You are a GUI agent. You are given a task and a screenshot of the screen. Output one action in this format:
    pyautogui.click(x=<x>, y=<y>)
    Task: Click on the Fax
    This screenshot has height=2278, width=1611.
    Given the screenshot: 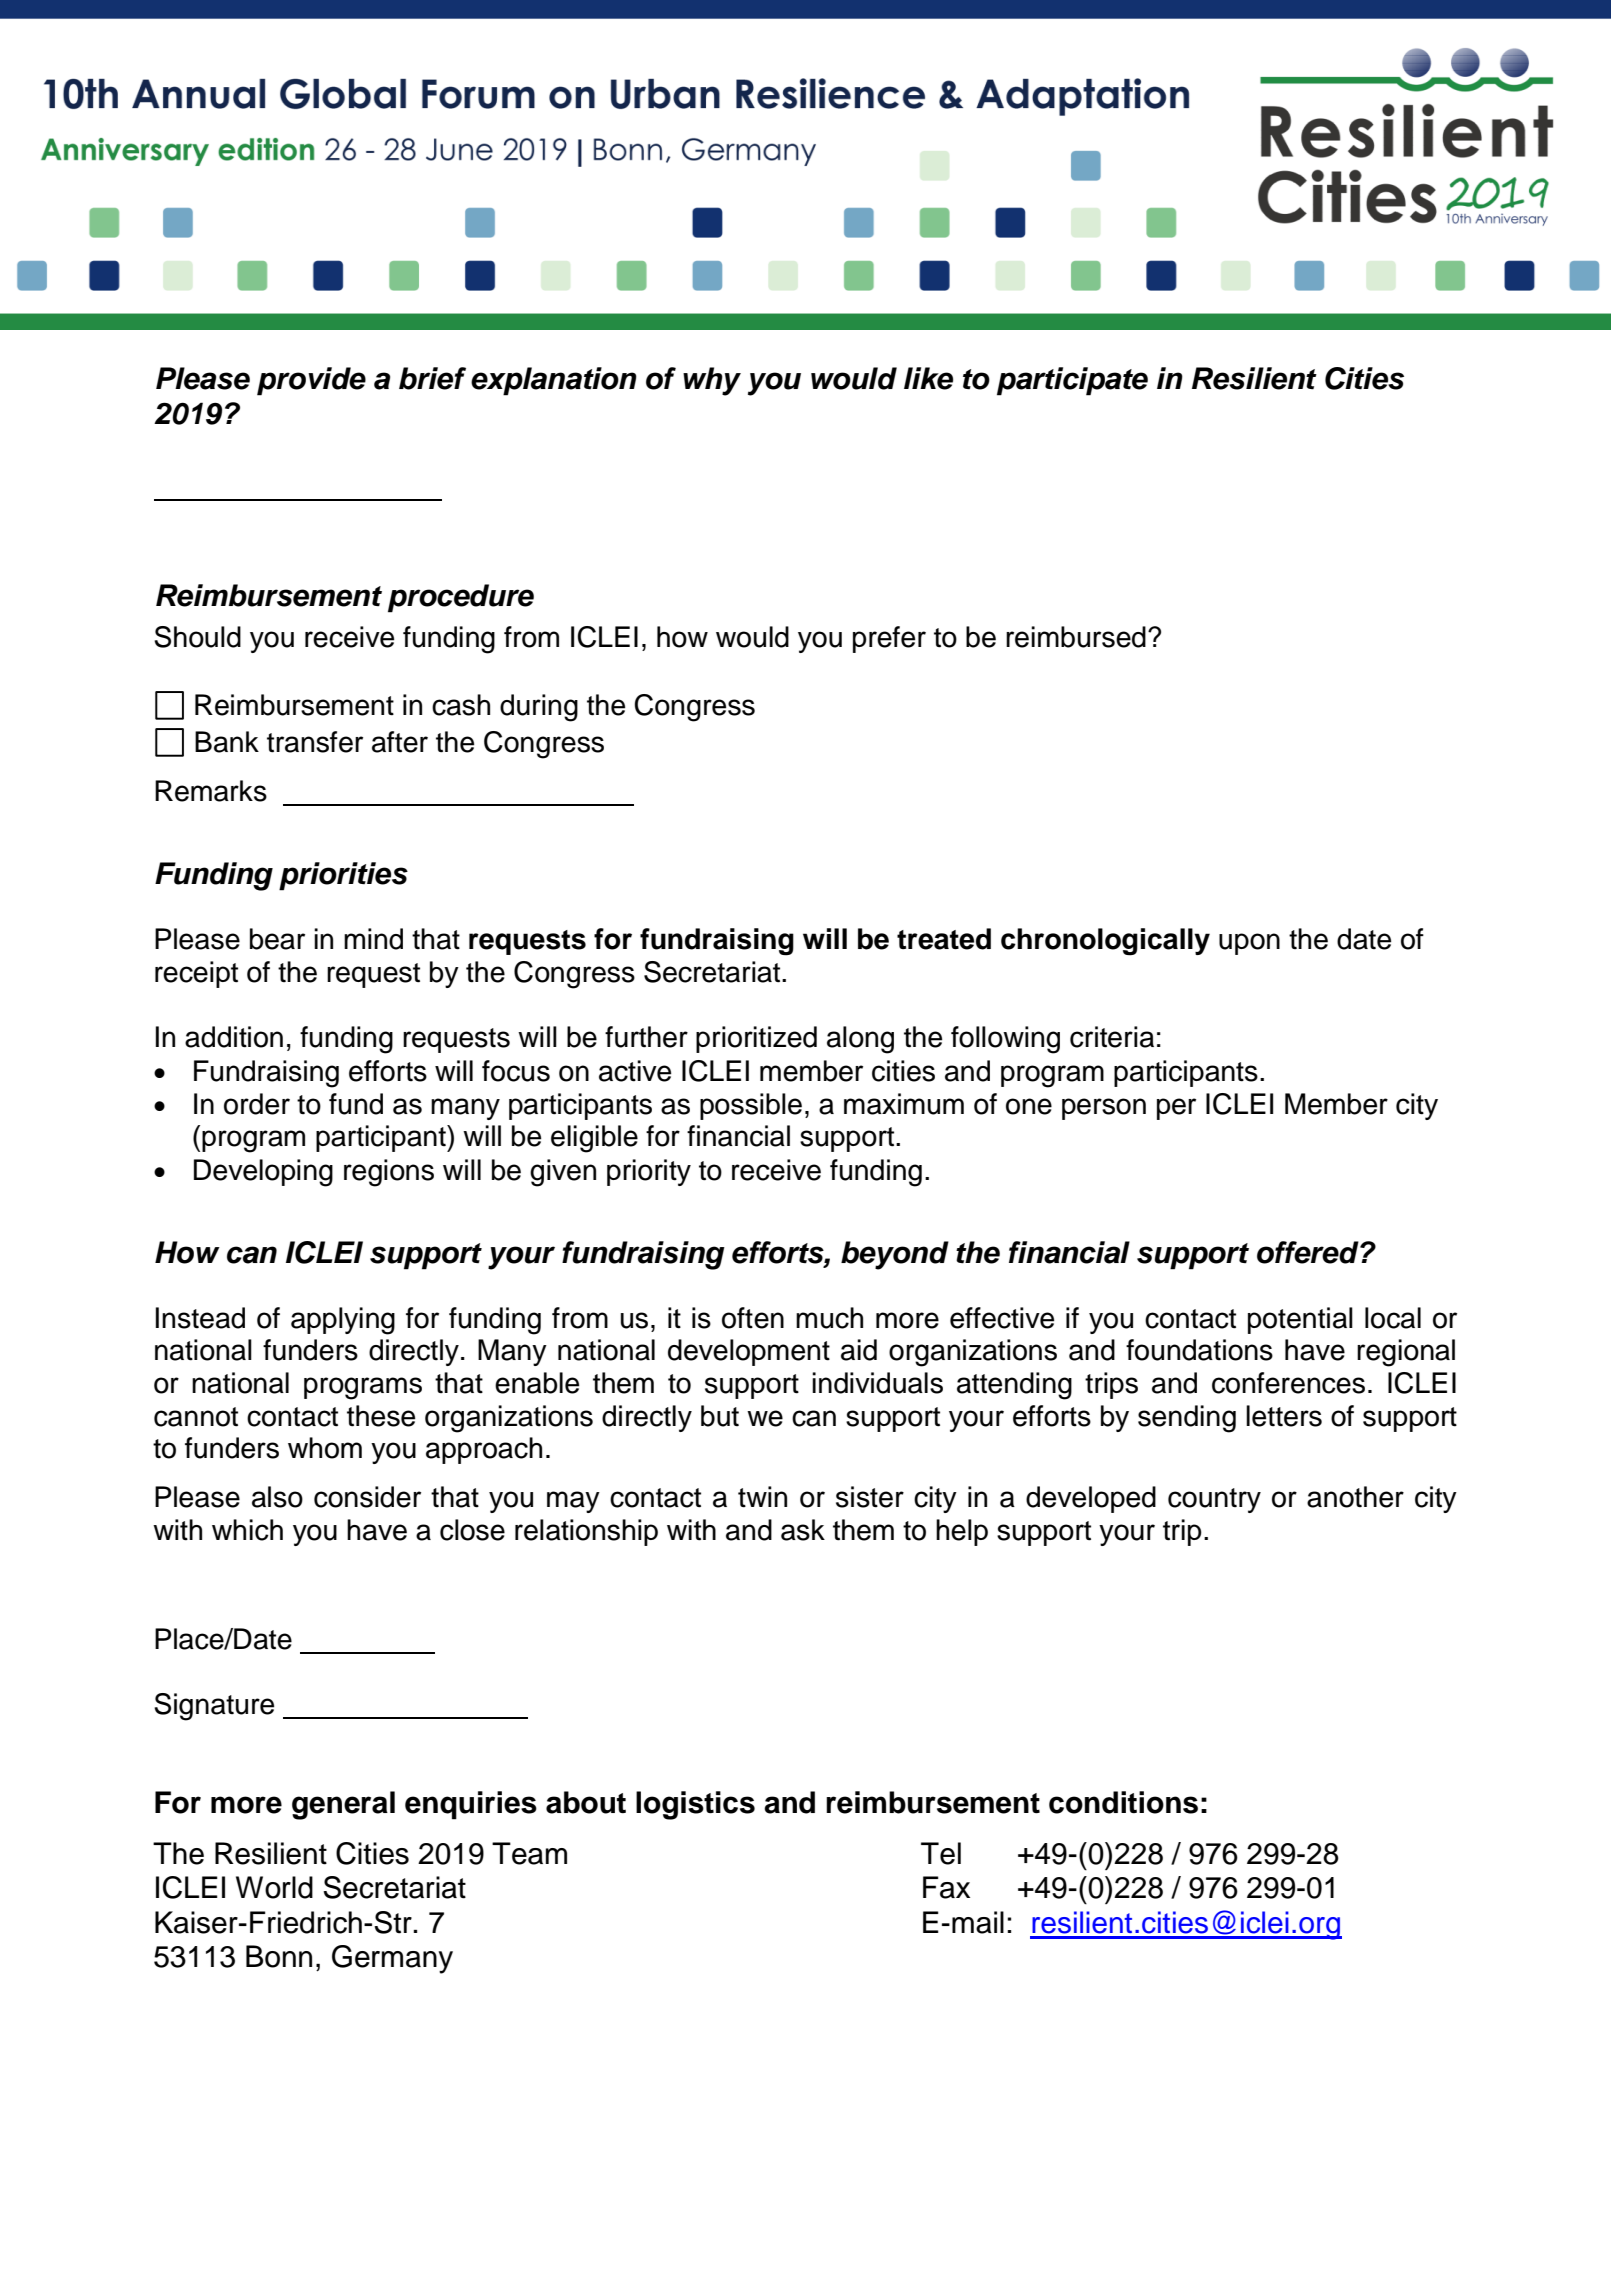 What is the action you would take?
    pyautogui.click(x=946, y=1887)
